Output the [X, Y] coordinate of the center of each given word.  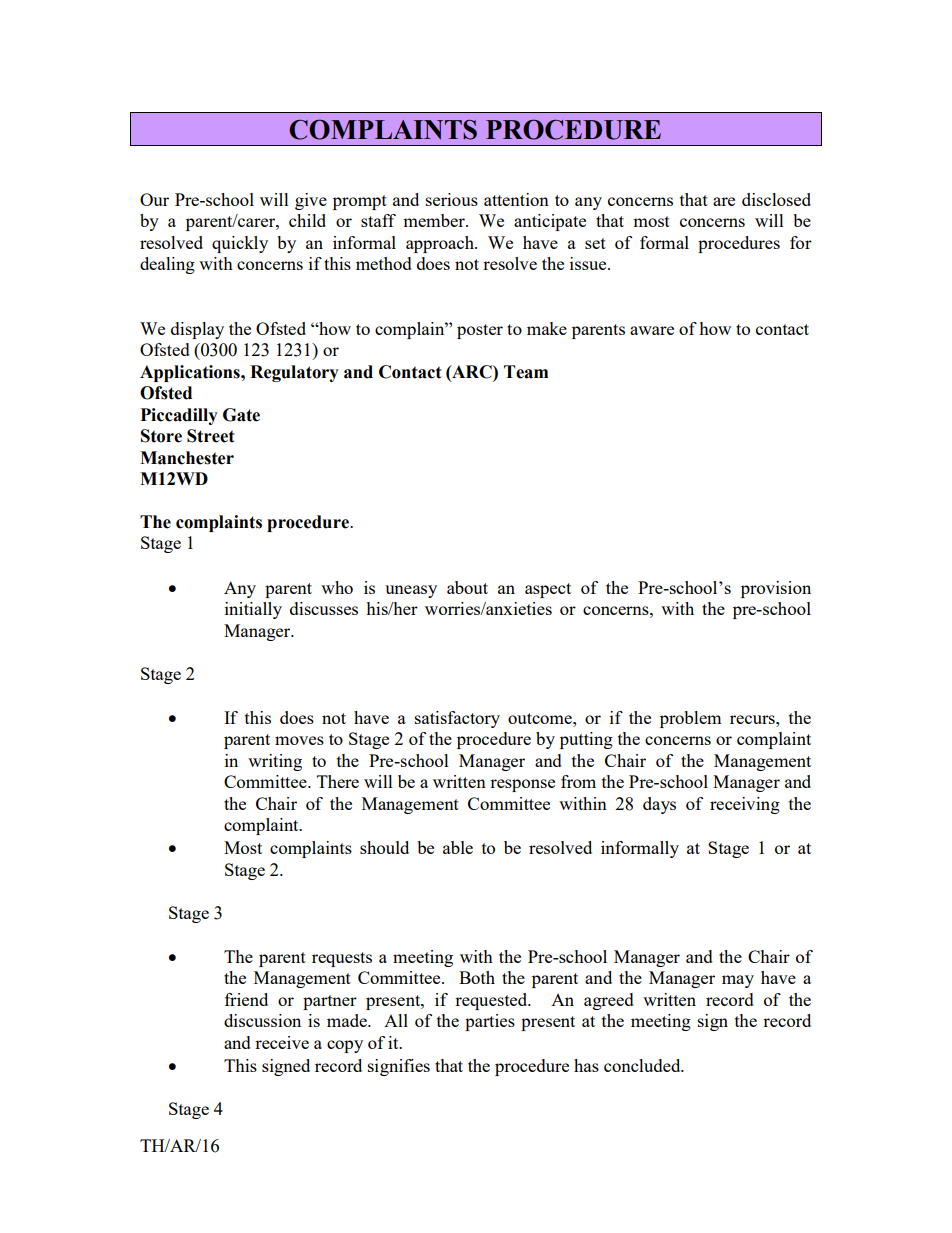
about [467, 587]
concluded [643, 1065]
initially [253, 610]
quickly [240, 244]
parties [490, 1022]
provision [776, 589]
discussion [262, 1020]
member [435, 220]
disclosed [776, 199]
